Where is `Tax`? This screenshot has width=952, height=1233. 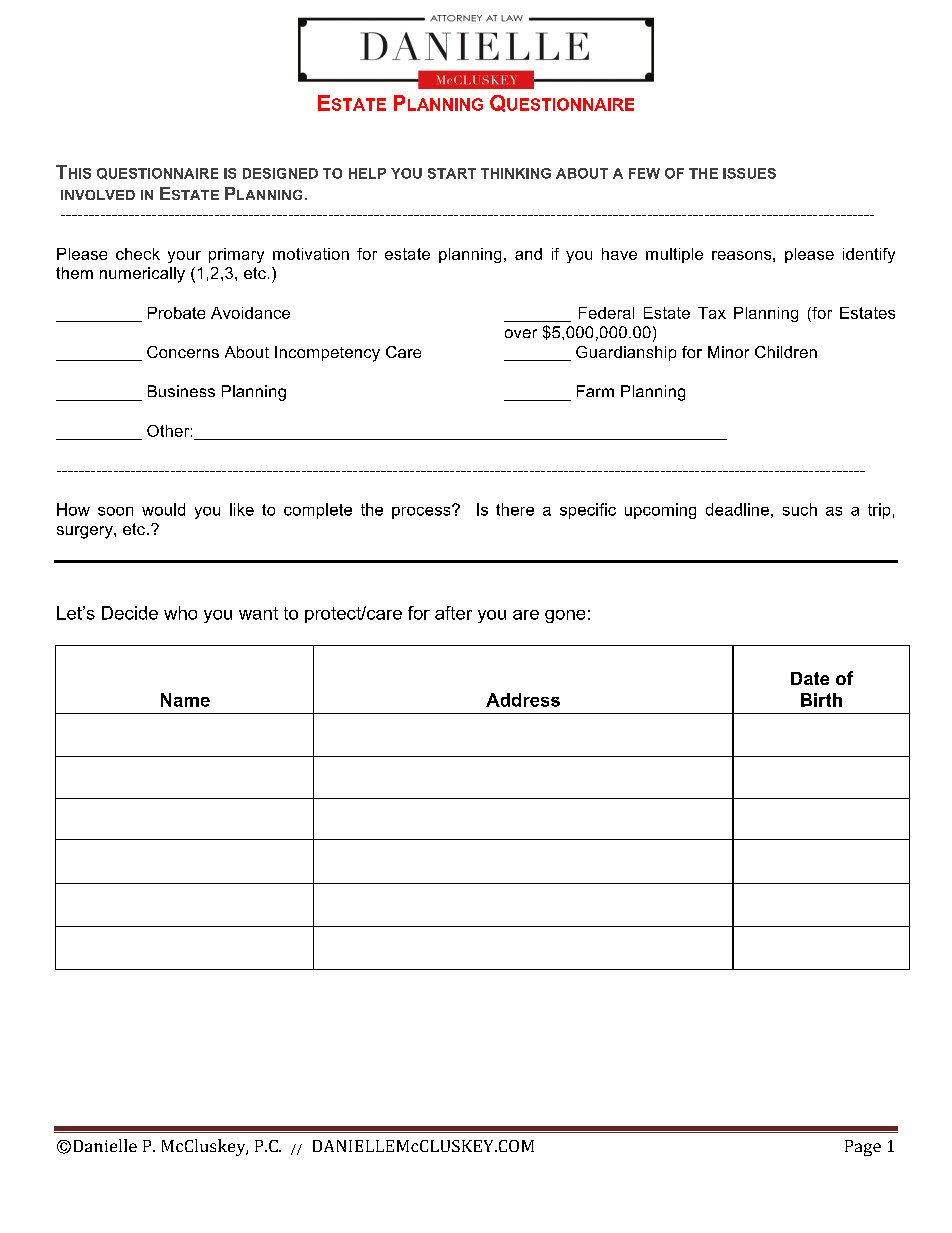 Tax is located at coordinates (712, 313).
